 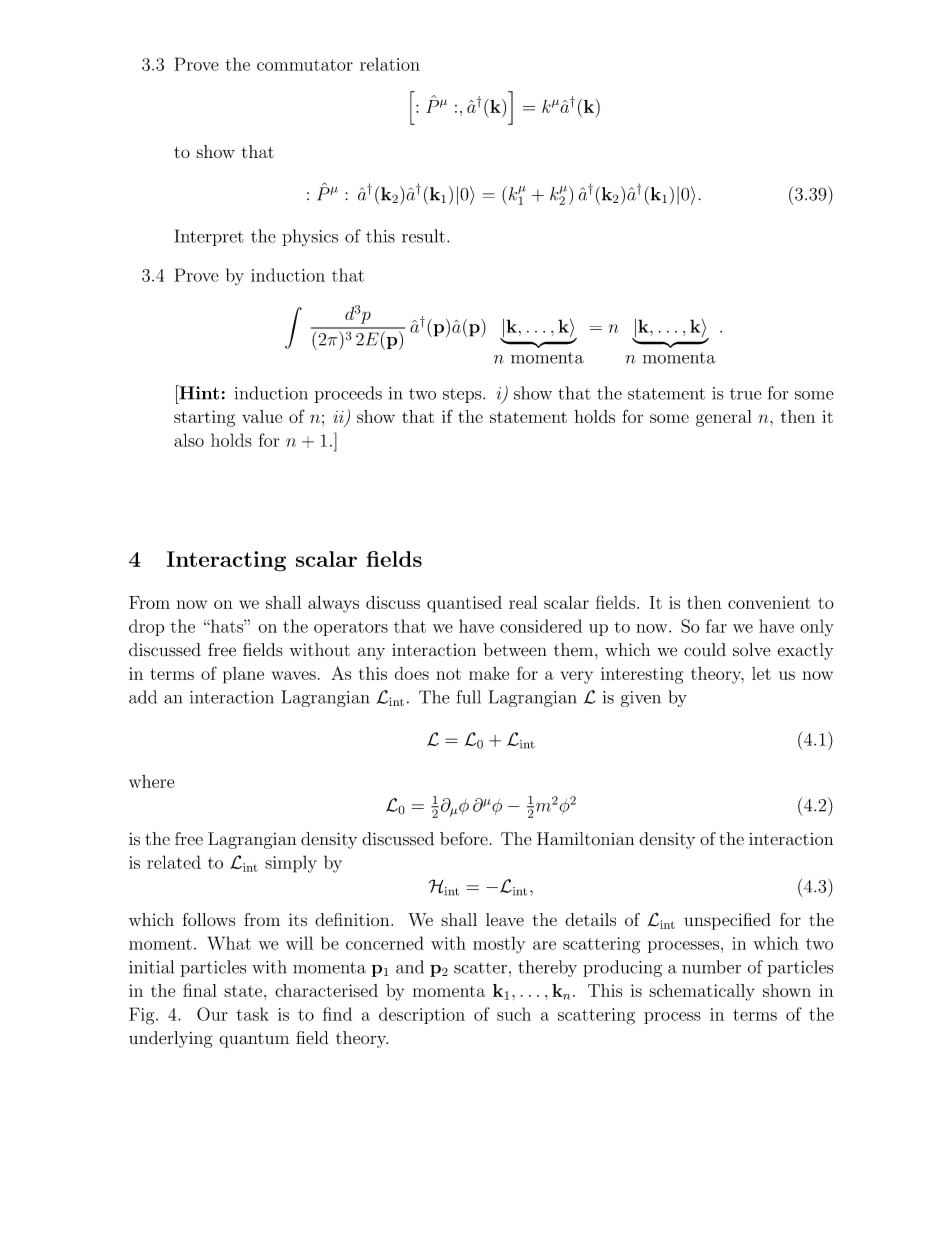 I want to click on relation, so click(x=390, y=64).
